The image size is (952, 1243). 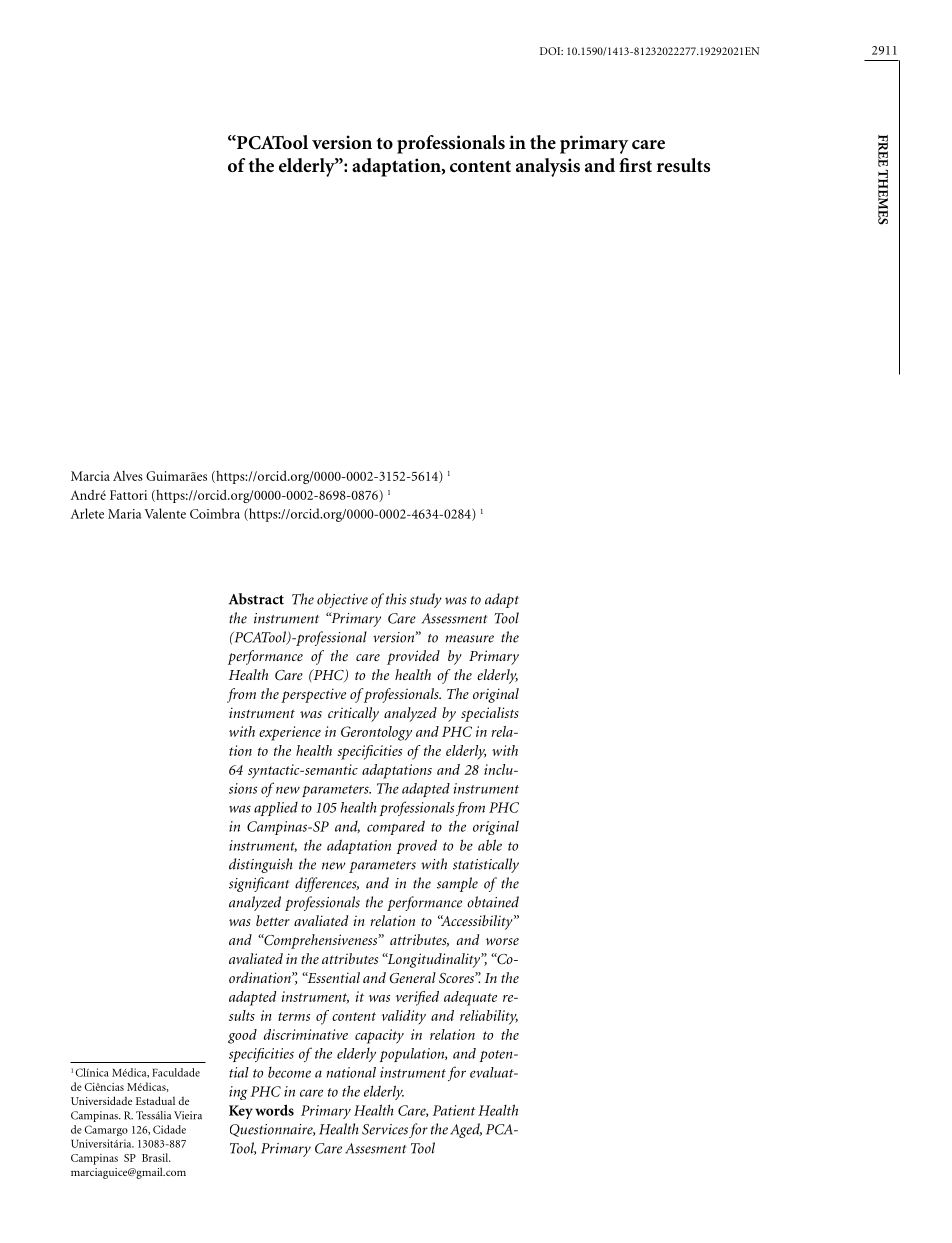 What do you see at coordinates (169, 1129) in the screenshot?
I see `Cidade` at bounding box center [169, 1129].
